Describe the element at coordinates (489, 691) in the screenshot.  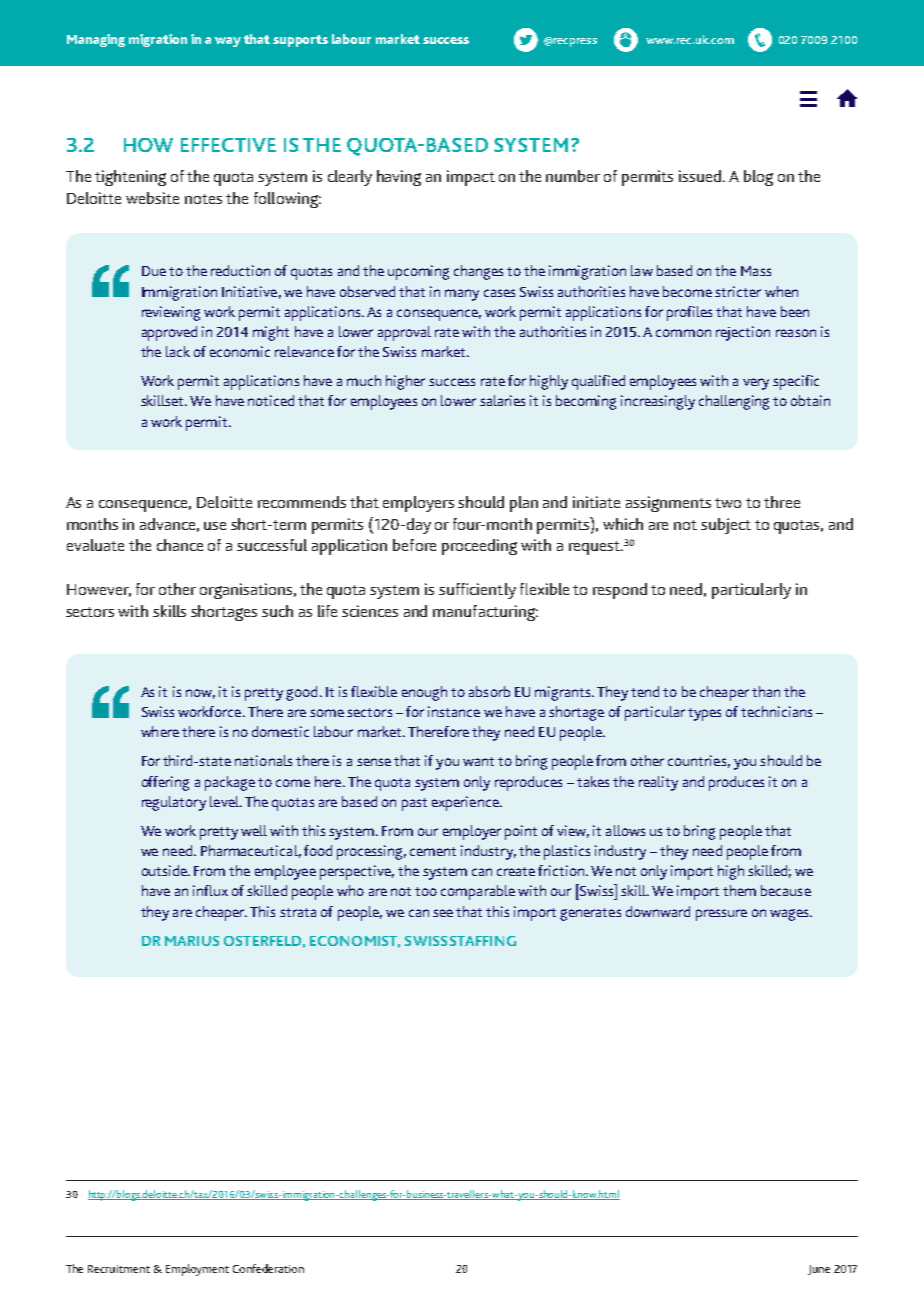
I see `absorb` at that location.
